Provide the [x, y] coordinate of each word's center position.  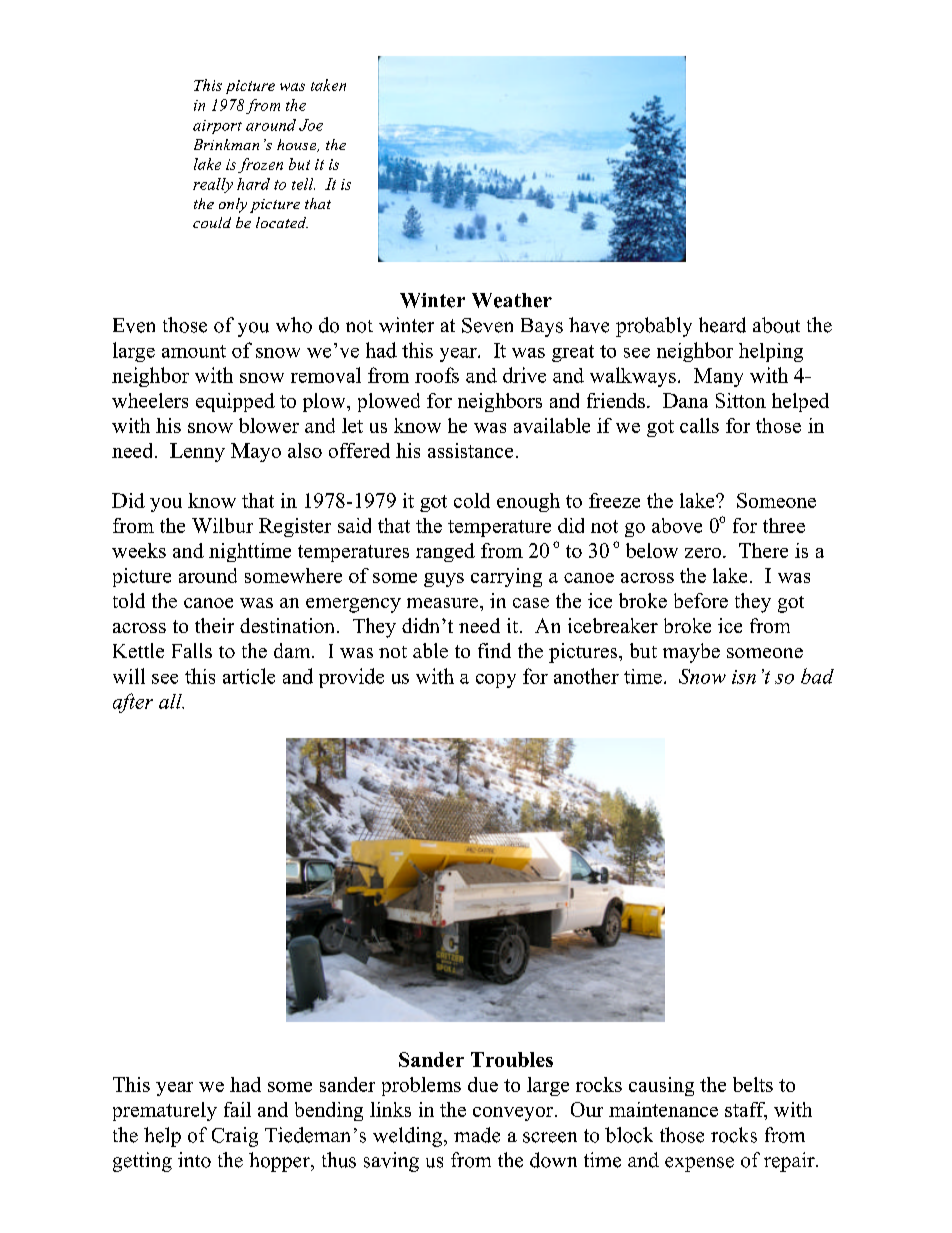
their [214, 625]
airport [217, 127]
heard [722, 325]
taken [328, 85]
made [477, 1135]
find [494, 650]
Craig [235, 1137]
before [701, 600]
